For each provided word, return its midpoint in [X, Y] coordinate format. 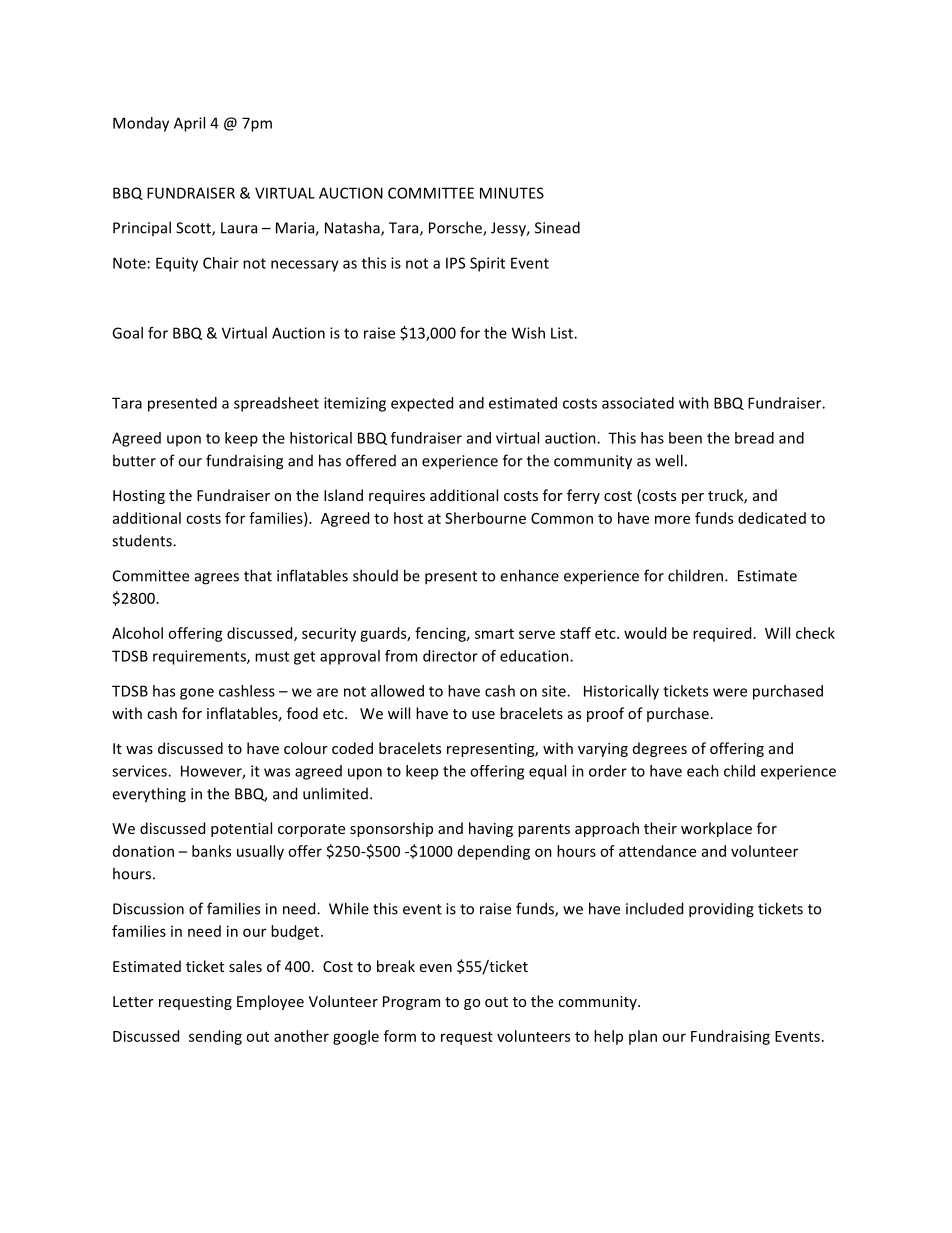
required [722, 634]
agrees [217, 579]
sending [215, 1037]
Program [411, 1003]
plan [643, 1037]
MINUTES [512, 193]
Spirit [487, 264]
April [189, 124]
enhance [529, 575]
